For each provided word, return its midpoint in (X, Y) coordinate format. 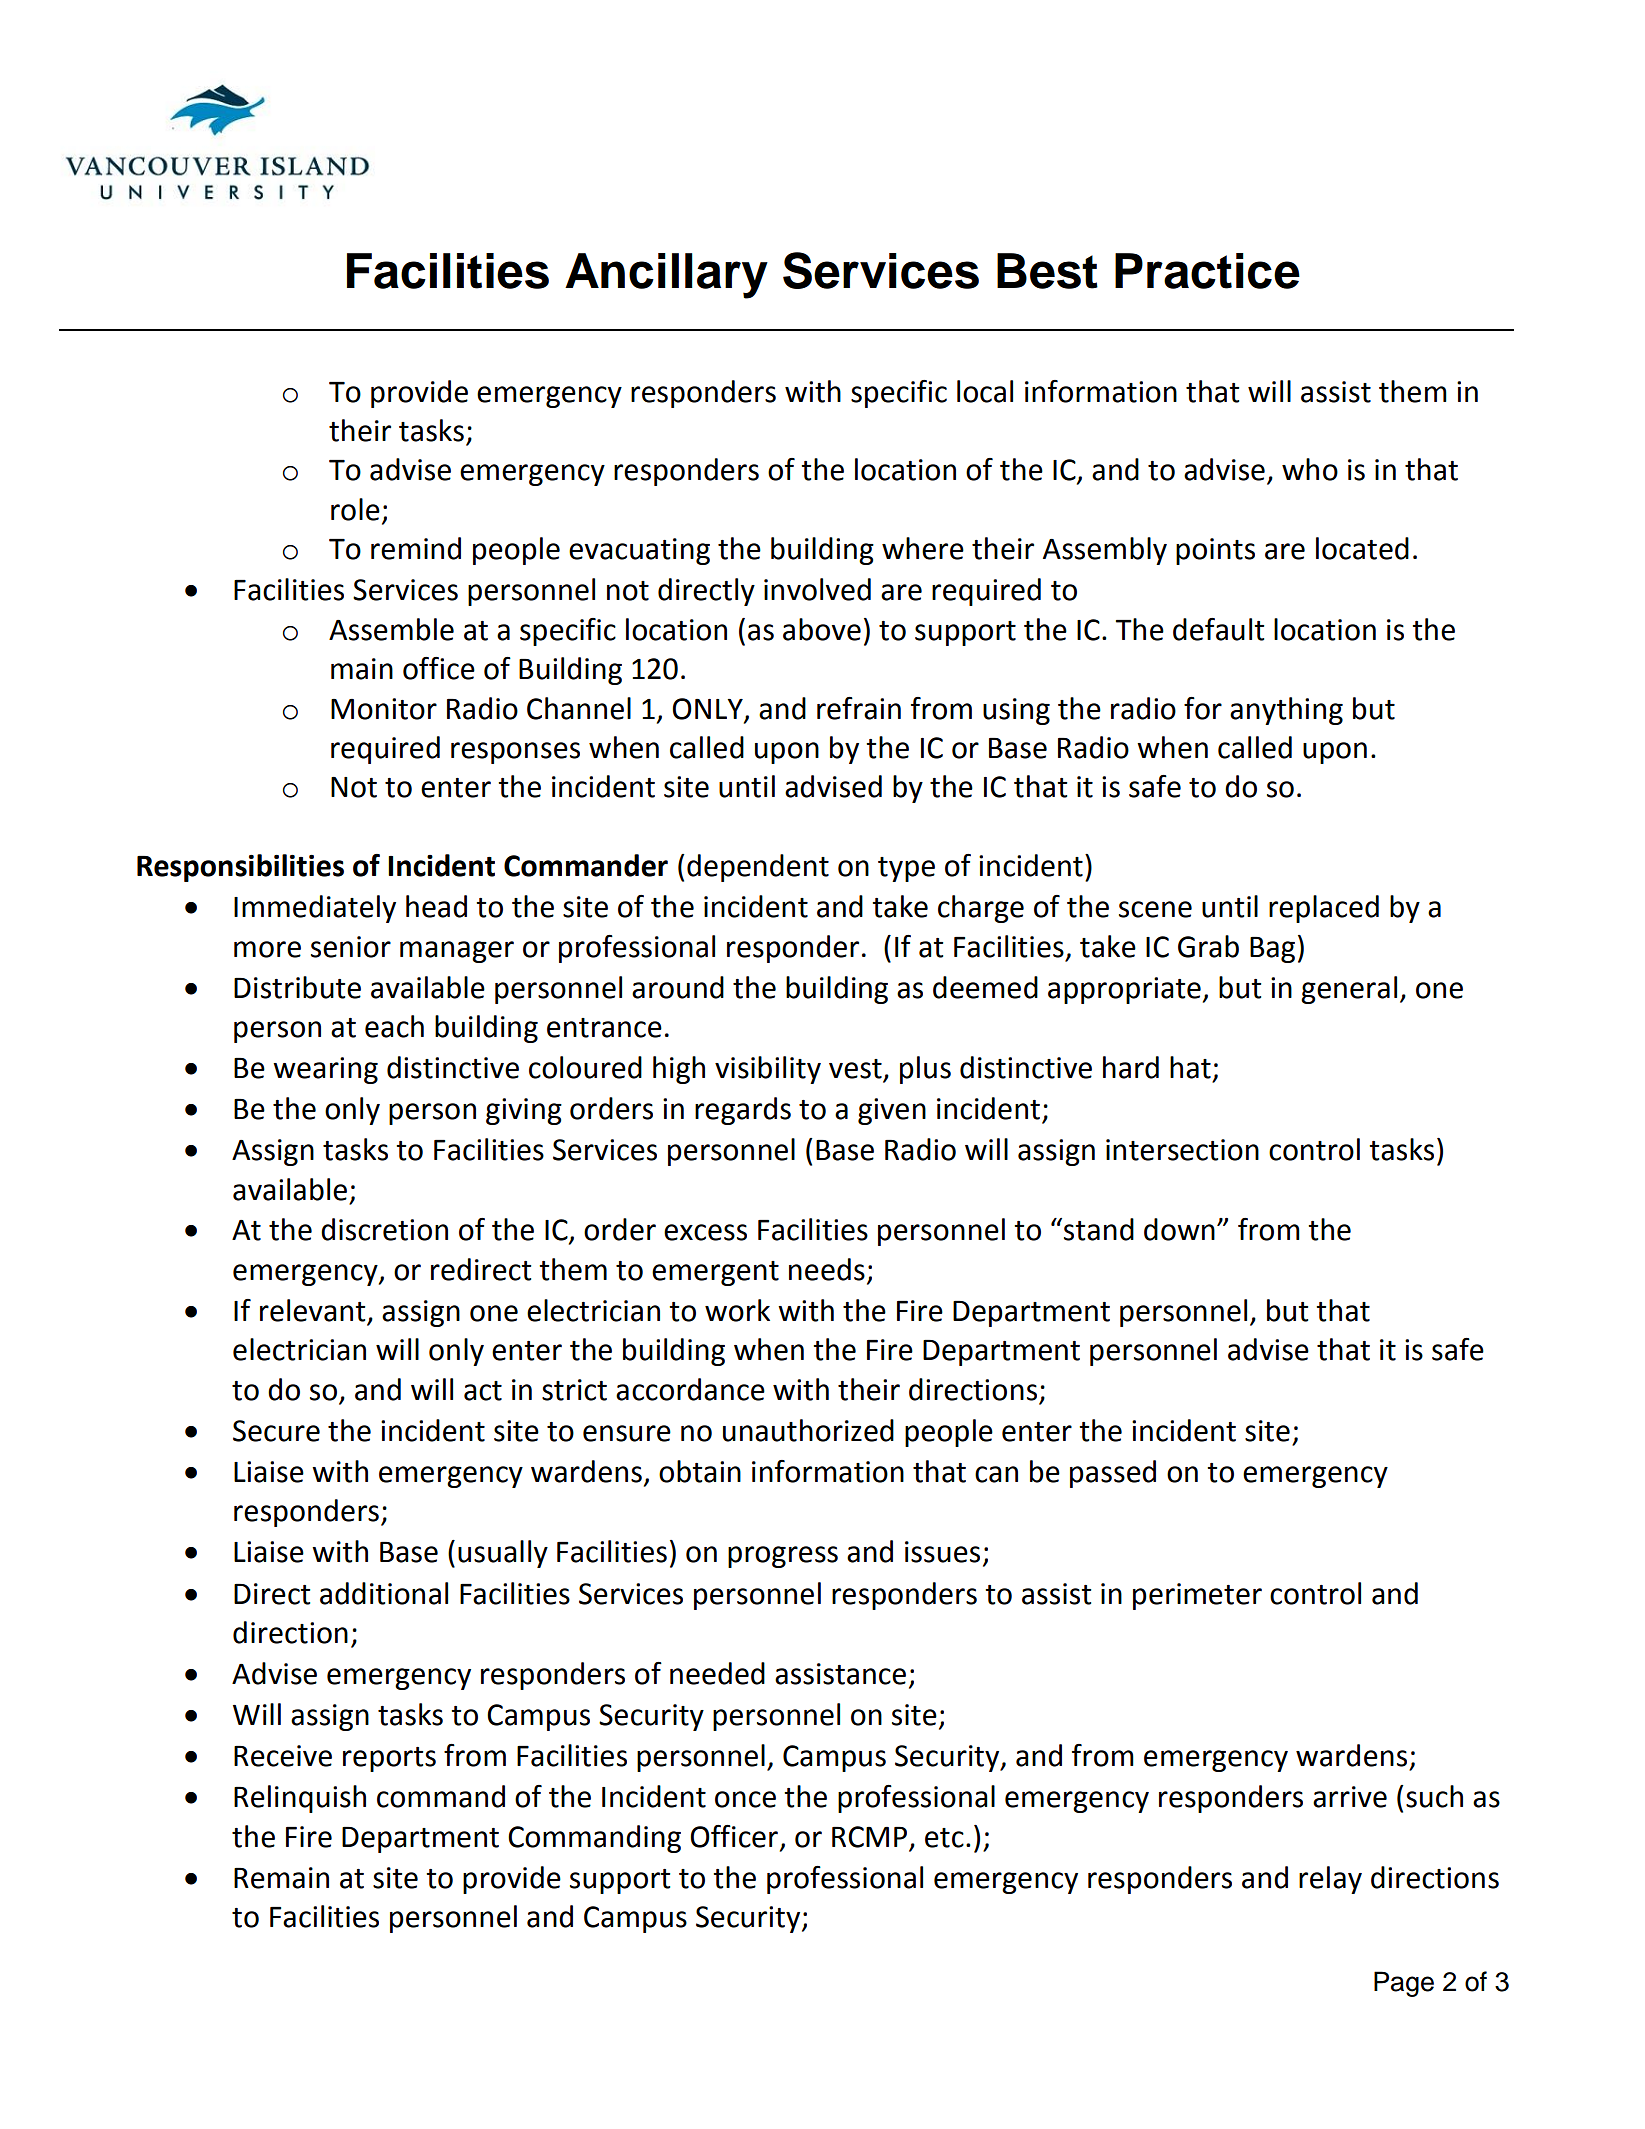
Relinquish (300, 1799)
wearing (325, 1070)
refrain (859, 708)
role (355, 509)
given (892, 1111)
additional (384, 1593)
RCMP (871, 1838)
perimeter (1197, 1596)
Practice (1207, 271)
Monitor (384, 709)
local (985, 391)
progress (783, 1557)
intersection (1182, 1150)
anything (1286, 711)
